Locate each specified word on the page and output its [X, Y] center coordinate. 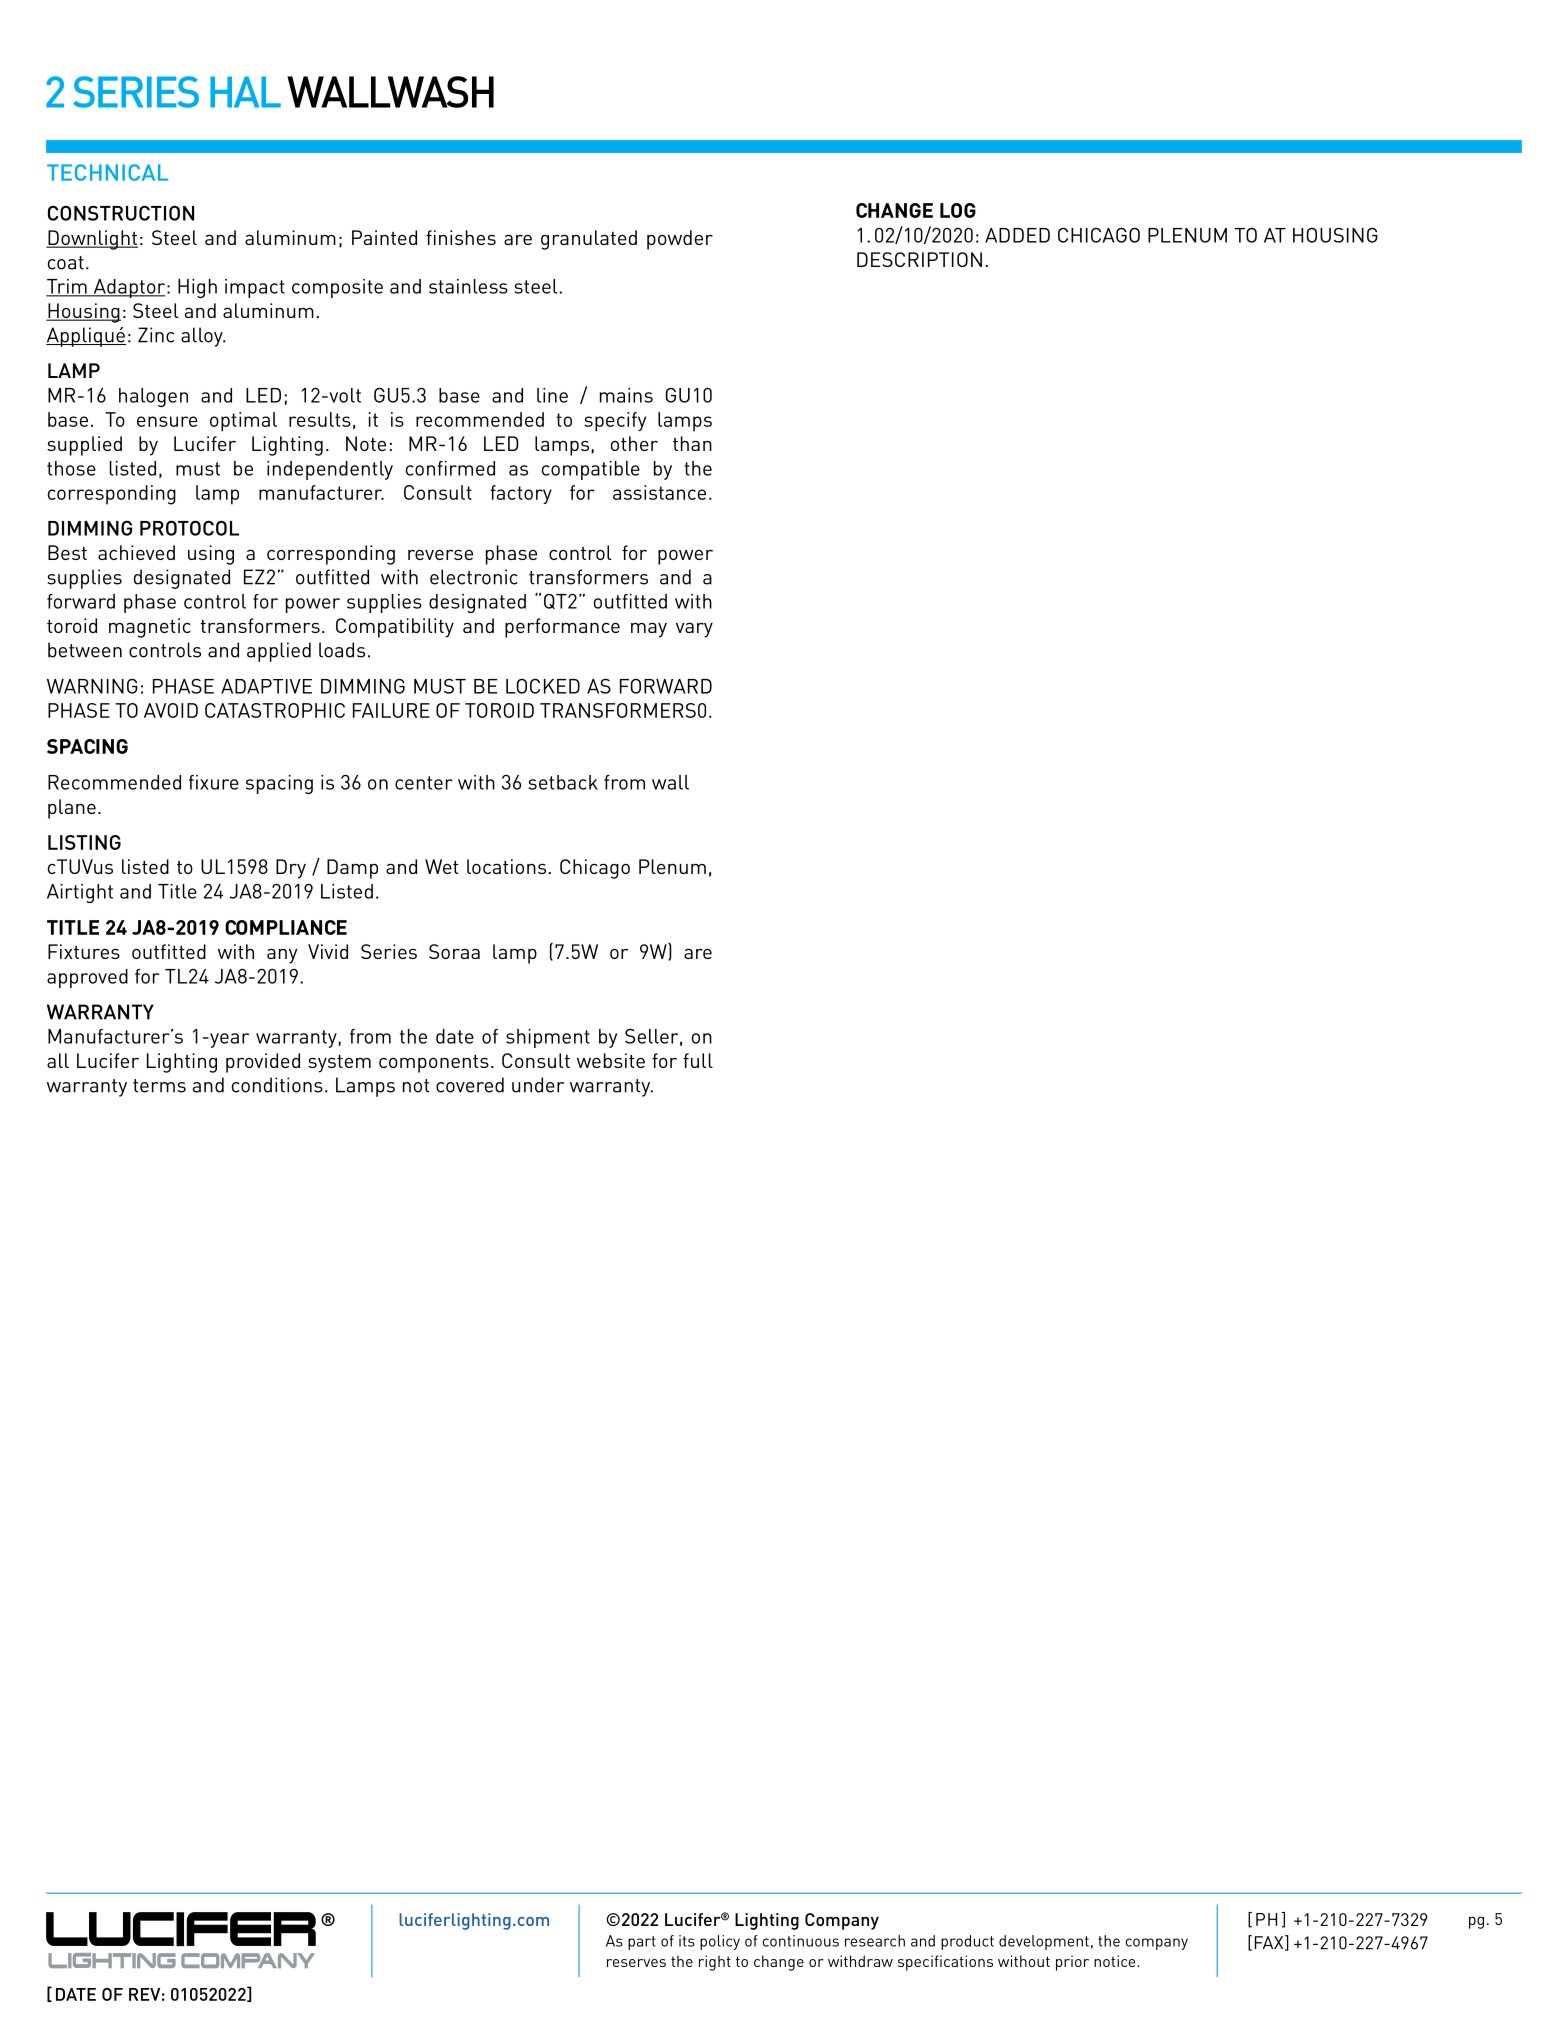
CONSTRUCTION [121, 213]
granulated [589, 240]
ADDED [1017, 235]
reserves [636, 1963]
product [967, 1942]
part [642, 1943]
